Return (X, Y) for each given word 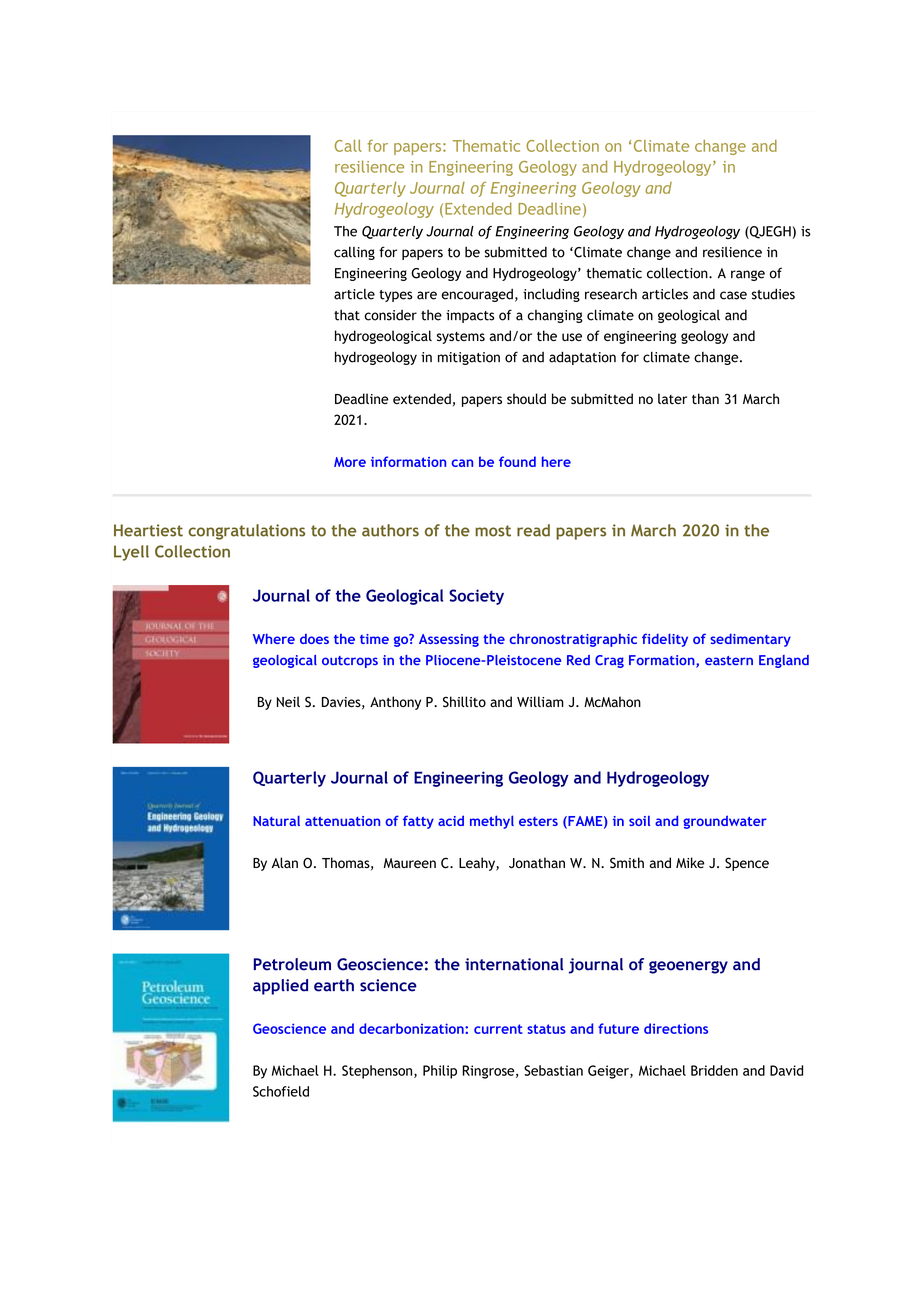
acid (451, 820)
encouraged (477, 295)
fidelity (665, 640)
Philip (440, 1072)
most (493, 531)
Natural (276, 821)
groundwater (725, 822)
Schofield (281, 1091)
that (347, 315)
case (733, 295)
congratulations (246, 532)
